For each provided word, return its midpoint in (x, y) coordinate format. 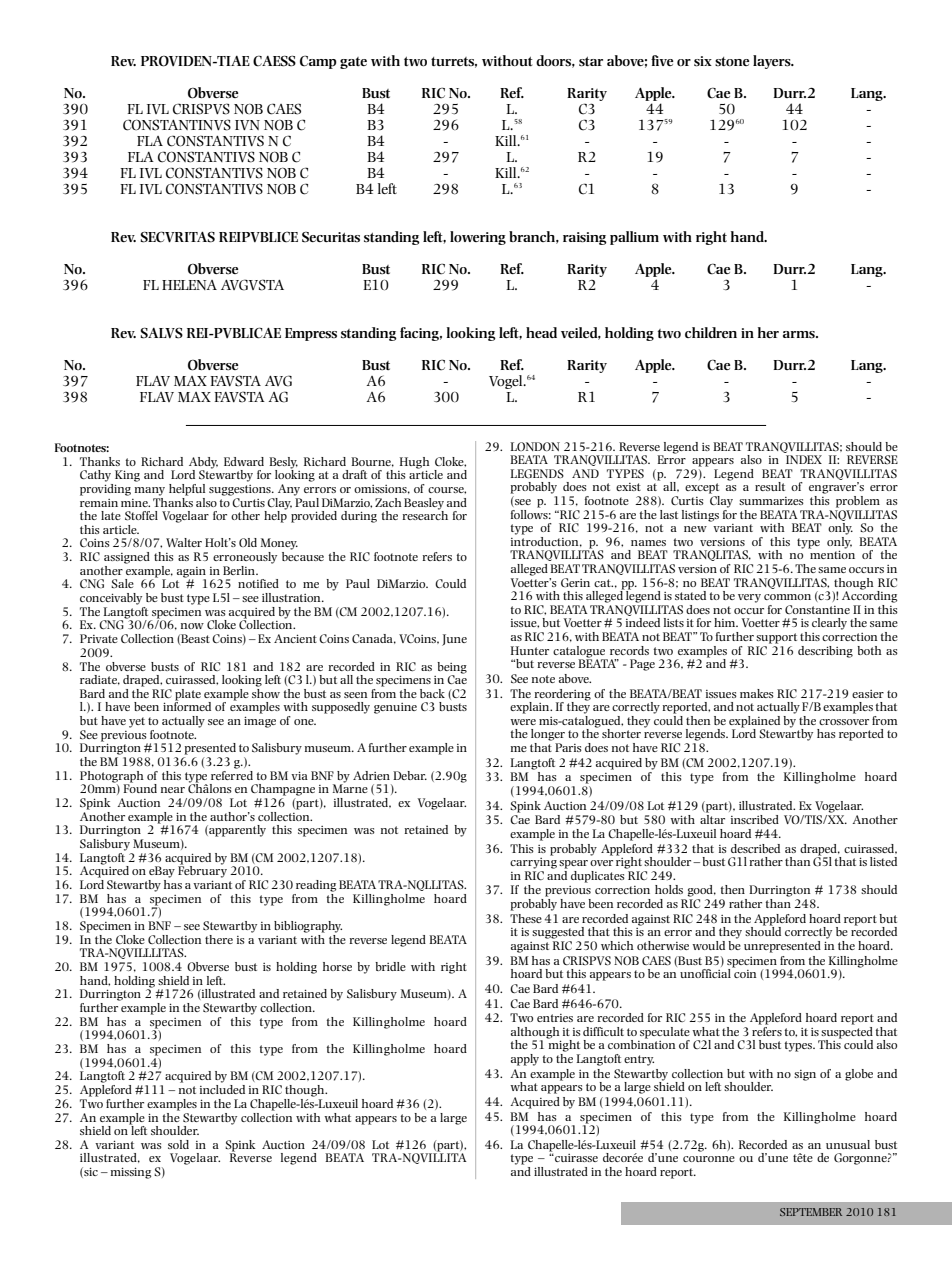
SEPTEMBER (811, 1212)
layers (773, 62)
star (591, 62)
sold (178, 1144)
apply (525, 1060)
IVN (247, 125)
